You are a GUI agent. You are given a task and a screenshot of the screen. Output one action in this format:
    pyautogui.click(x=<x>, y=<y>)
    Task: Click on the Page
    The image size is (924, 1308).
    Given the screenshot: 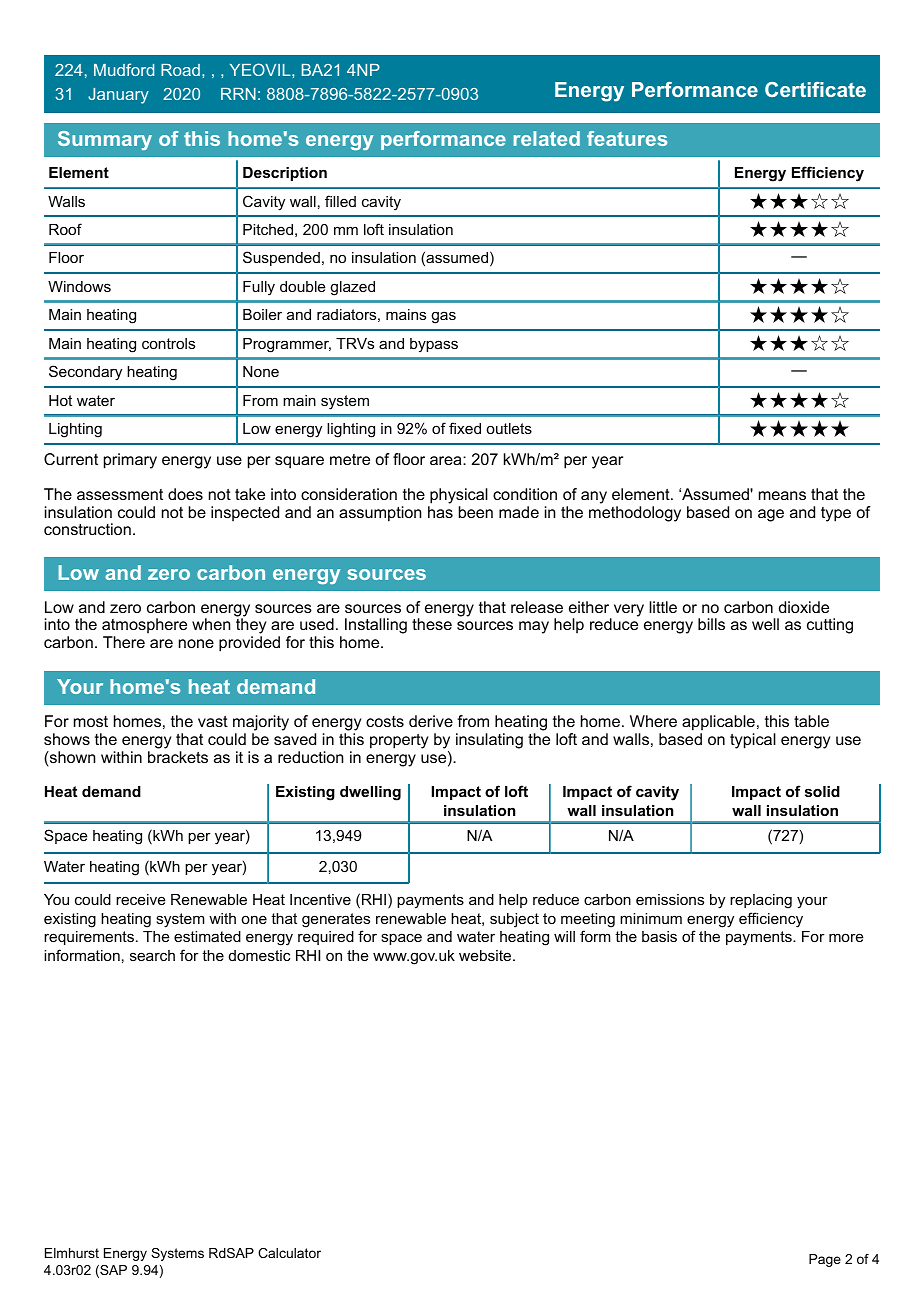 What is the action you would take?
    pyautogui.click(x=825, y=1260)
